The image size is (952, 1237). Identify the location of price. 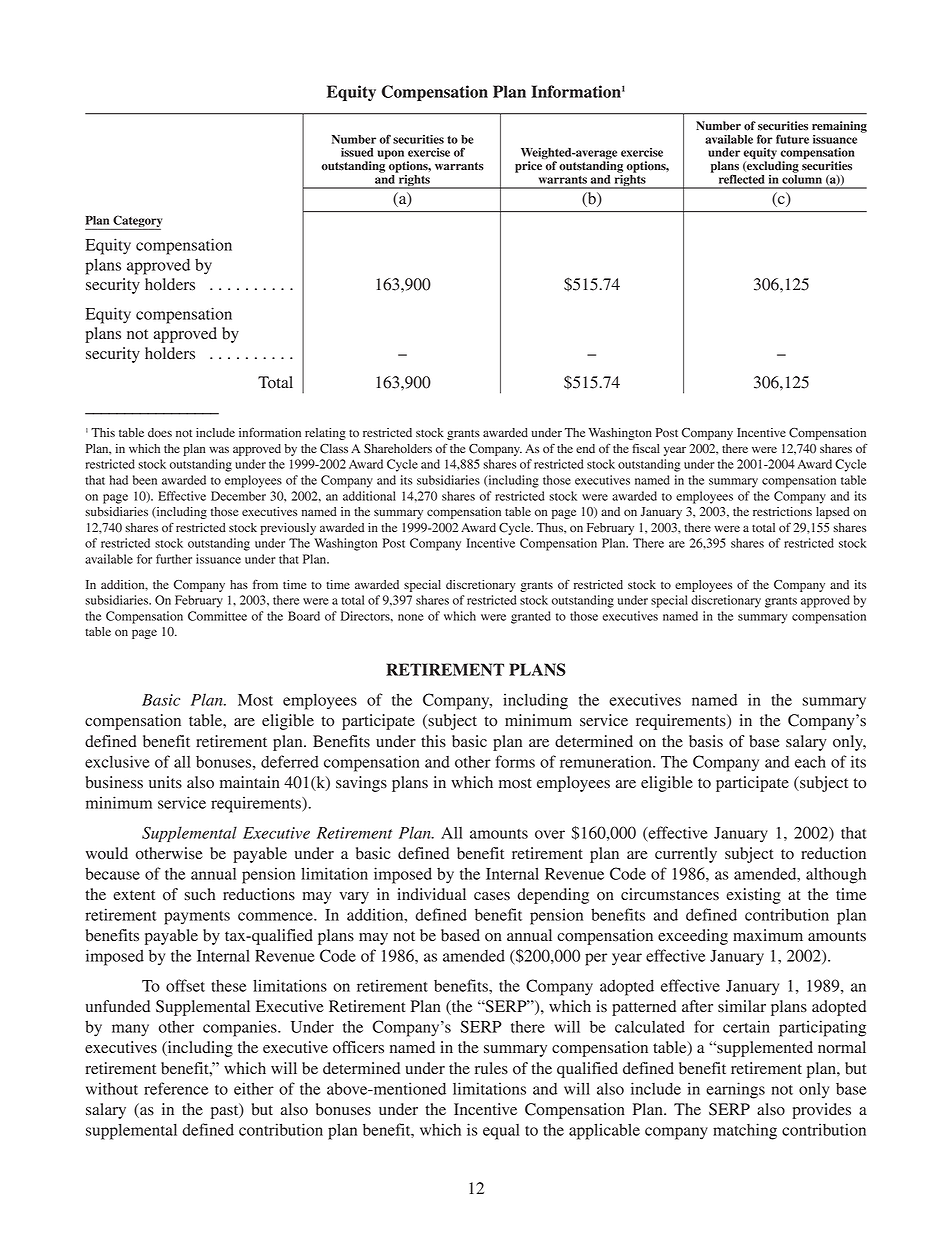
(528, 167).
